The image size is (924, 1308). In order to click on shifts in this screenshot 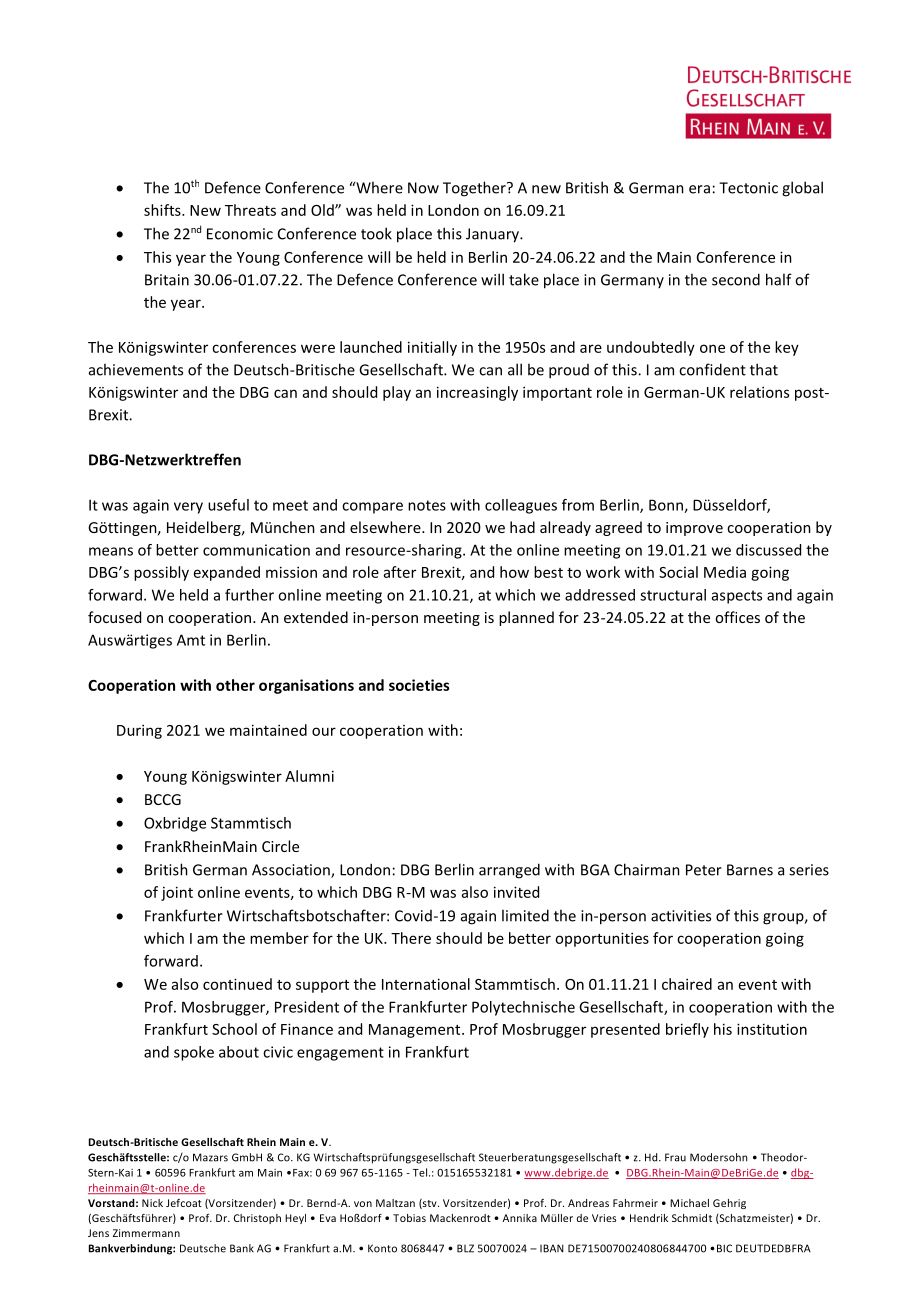, I will do `click(163, 210)`.
